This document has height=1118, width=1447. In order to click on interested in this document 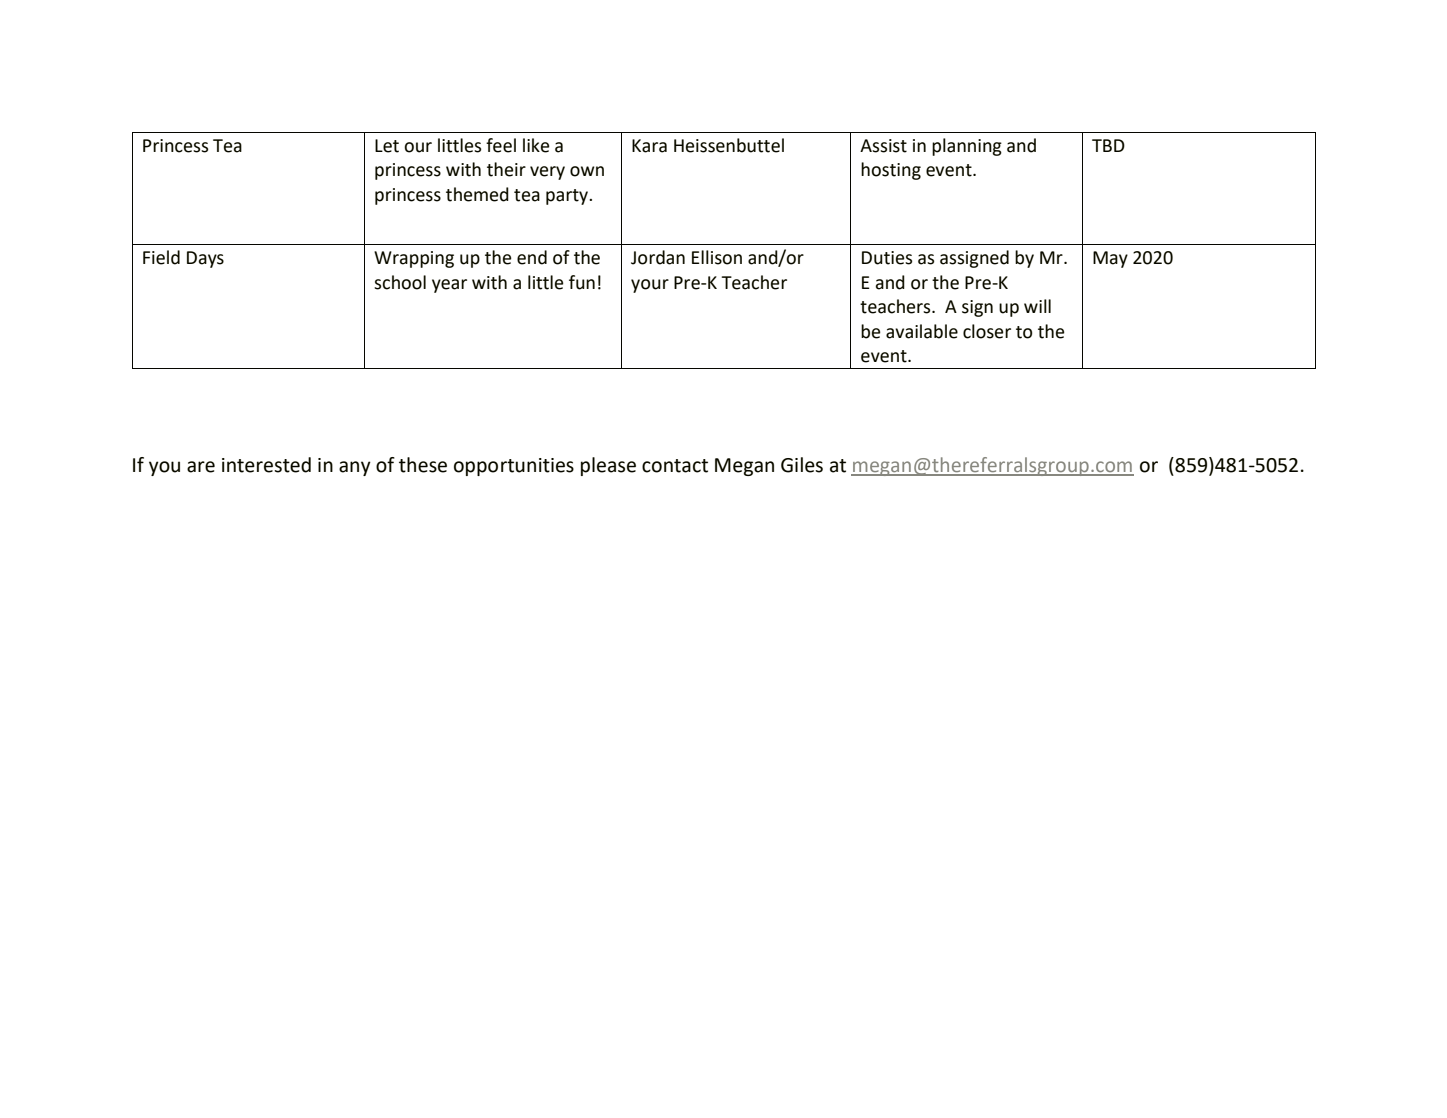, I will do `click(266, 465)`.
